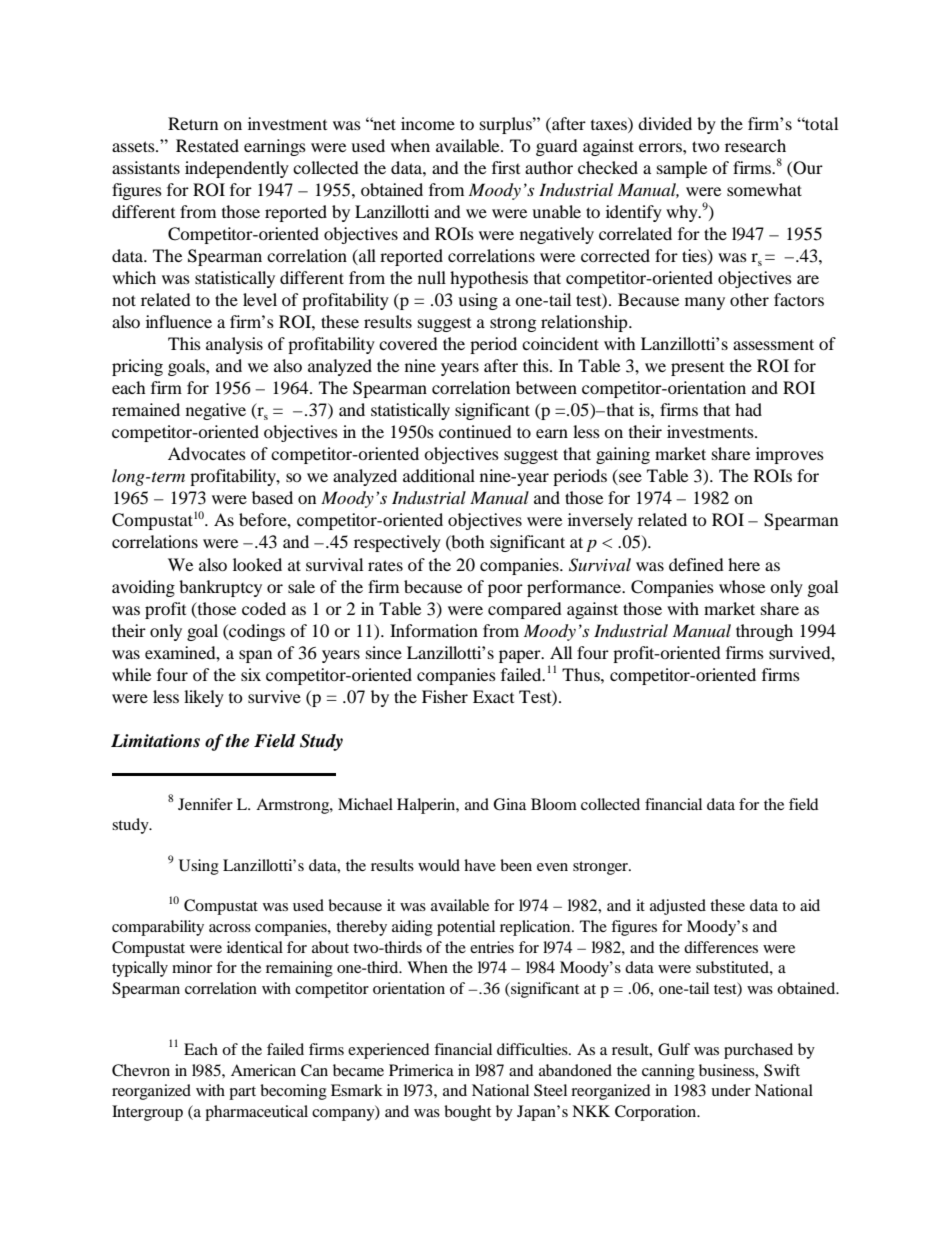 Image resolution: width=952 pixels, height=1233 pixels. I want to click on Information, so click(434, 630).
